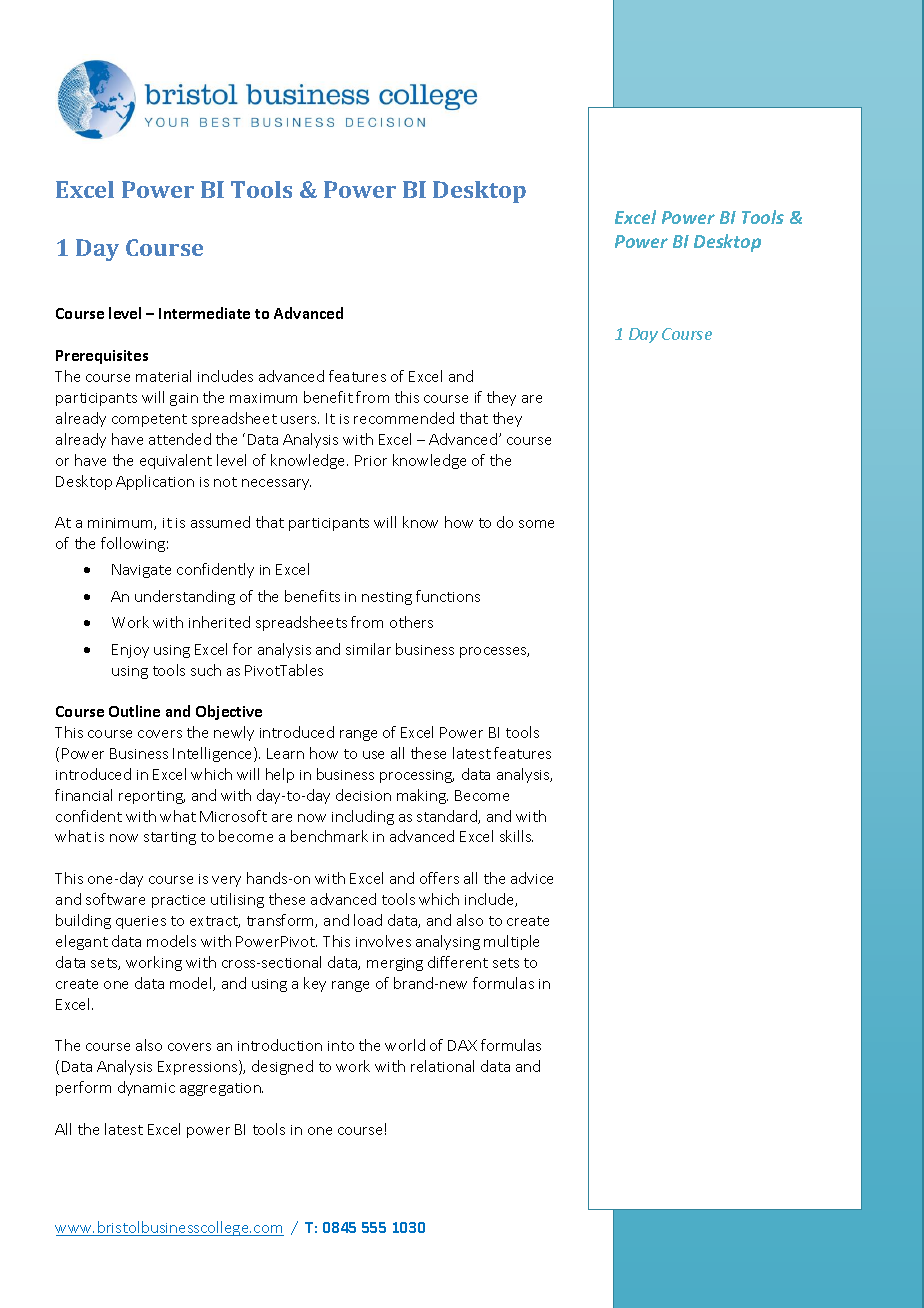  Describe the element at coordinates (285, 753) in the page. I see `Learn` at that location.
